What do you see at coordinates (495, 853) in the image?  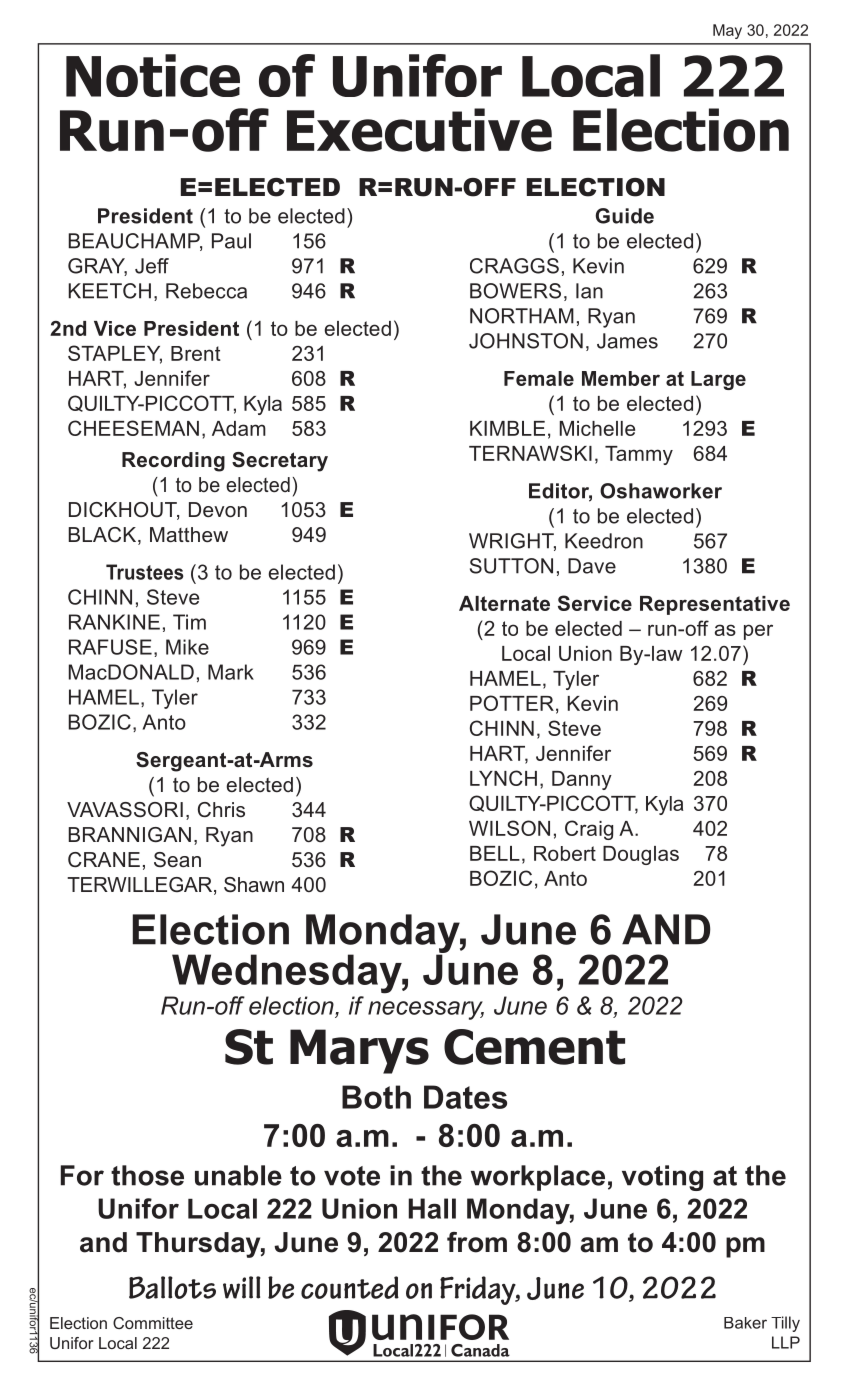 I see `BELL` at bounding box center [495, 853].
